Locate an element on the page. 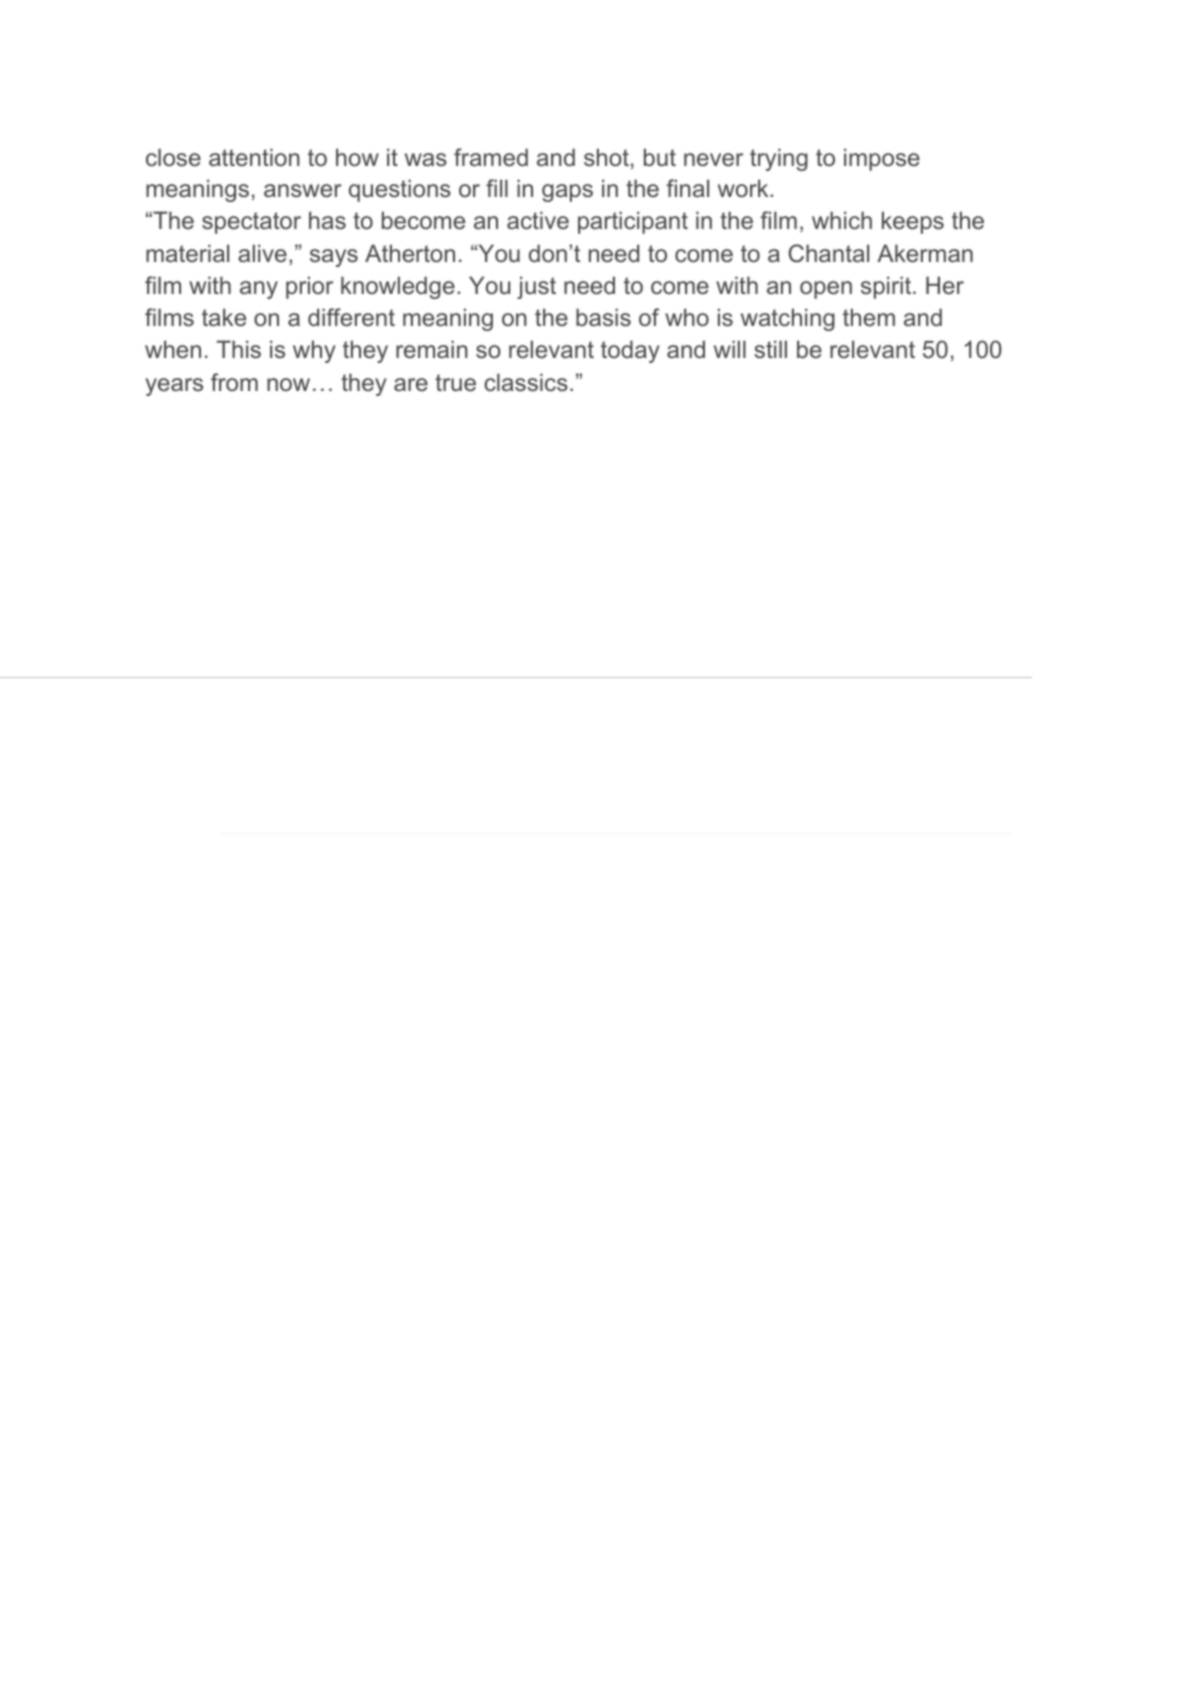 The image size is (1200, 1697). attention is located at coordinates (254, 157).
